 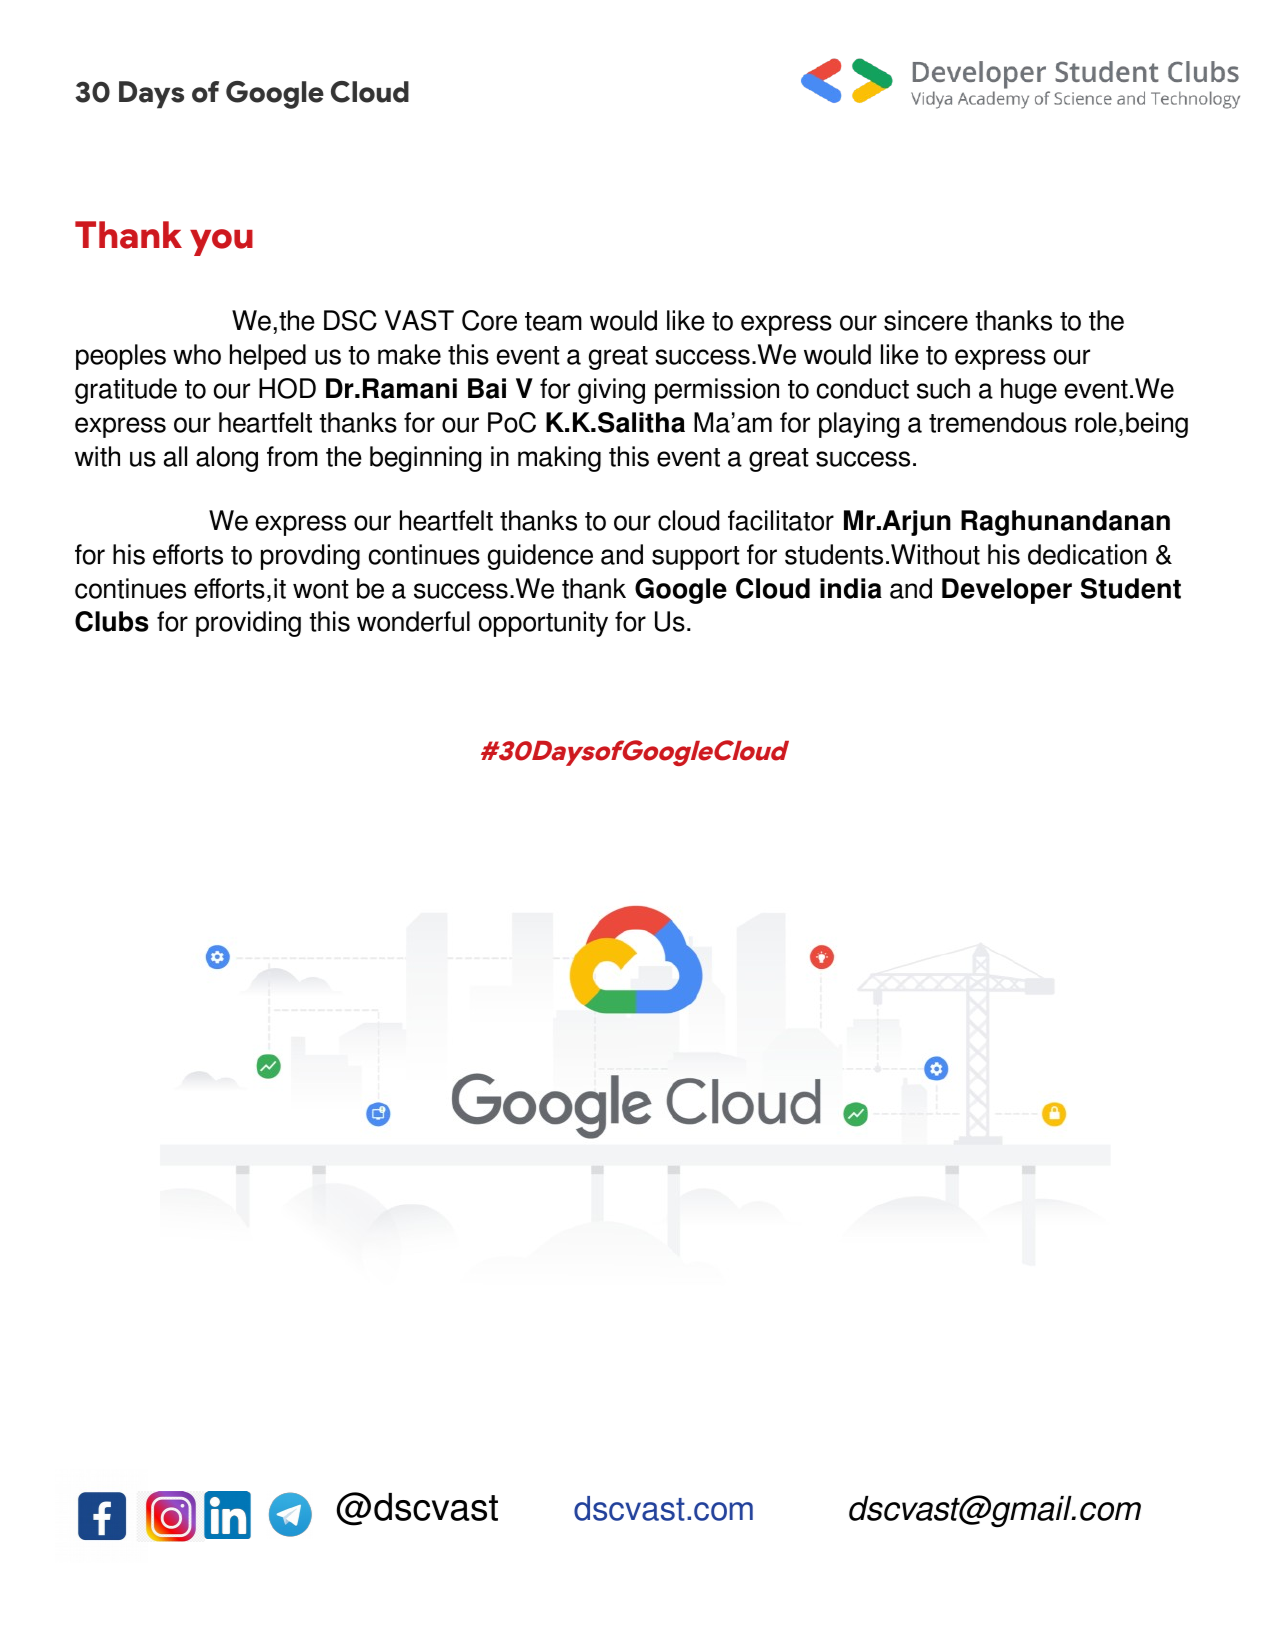 I want to click on sincere, so click(x=926, y=320).
